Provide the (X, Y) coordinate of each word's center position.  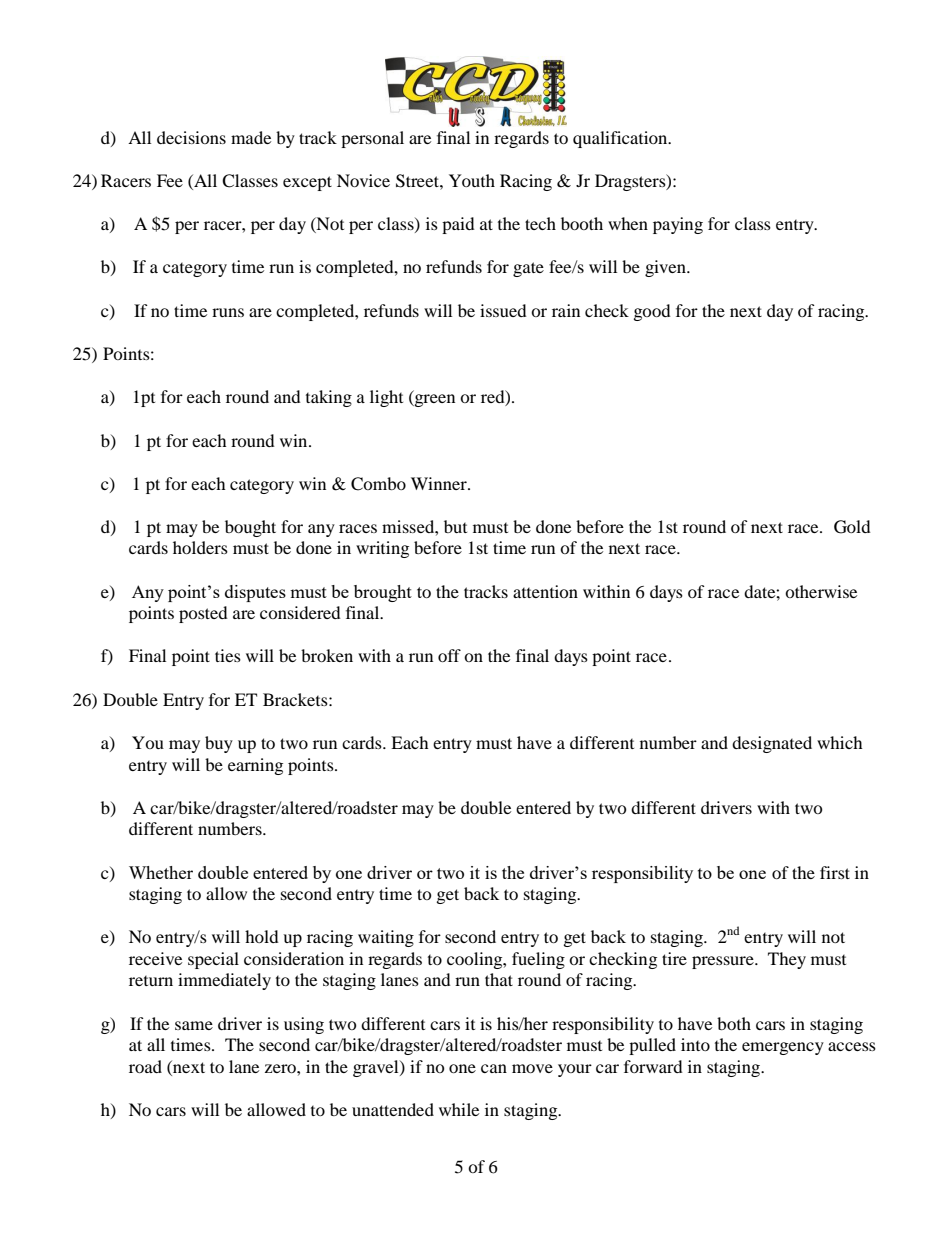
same (194, 1025)
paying (678, 225)
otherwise (821, 591)
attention (545, 591)
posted (203, 614)
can (494, 1068)
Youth (472, 180)
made (251, 137)
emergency (783, 1048)
